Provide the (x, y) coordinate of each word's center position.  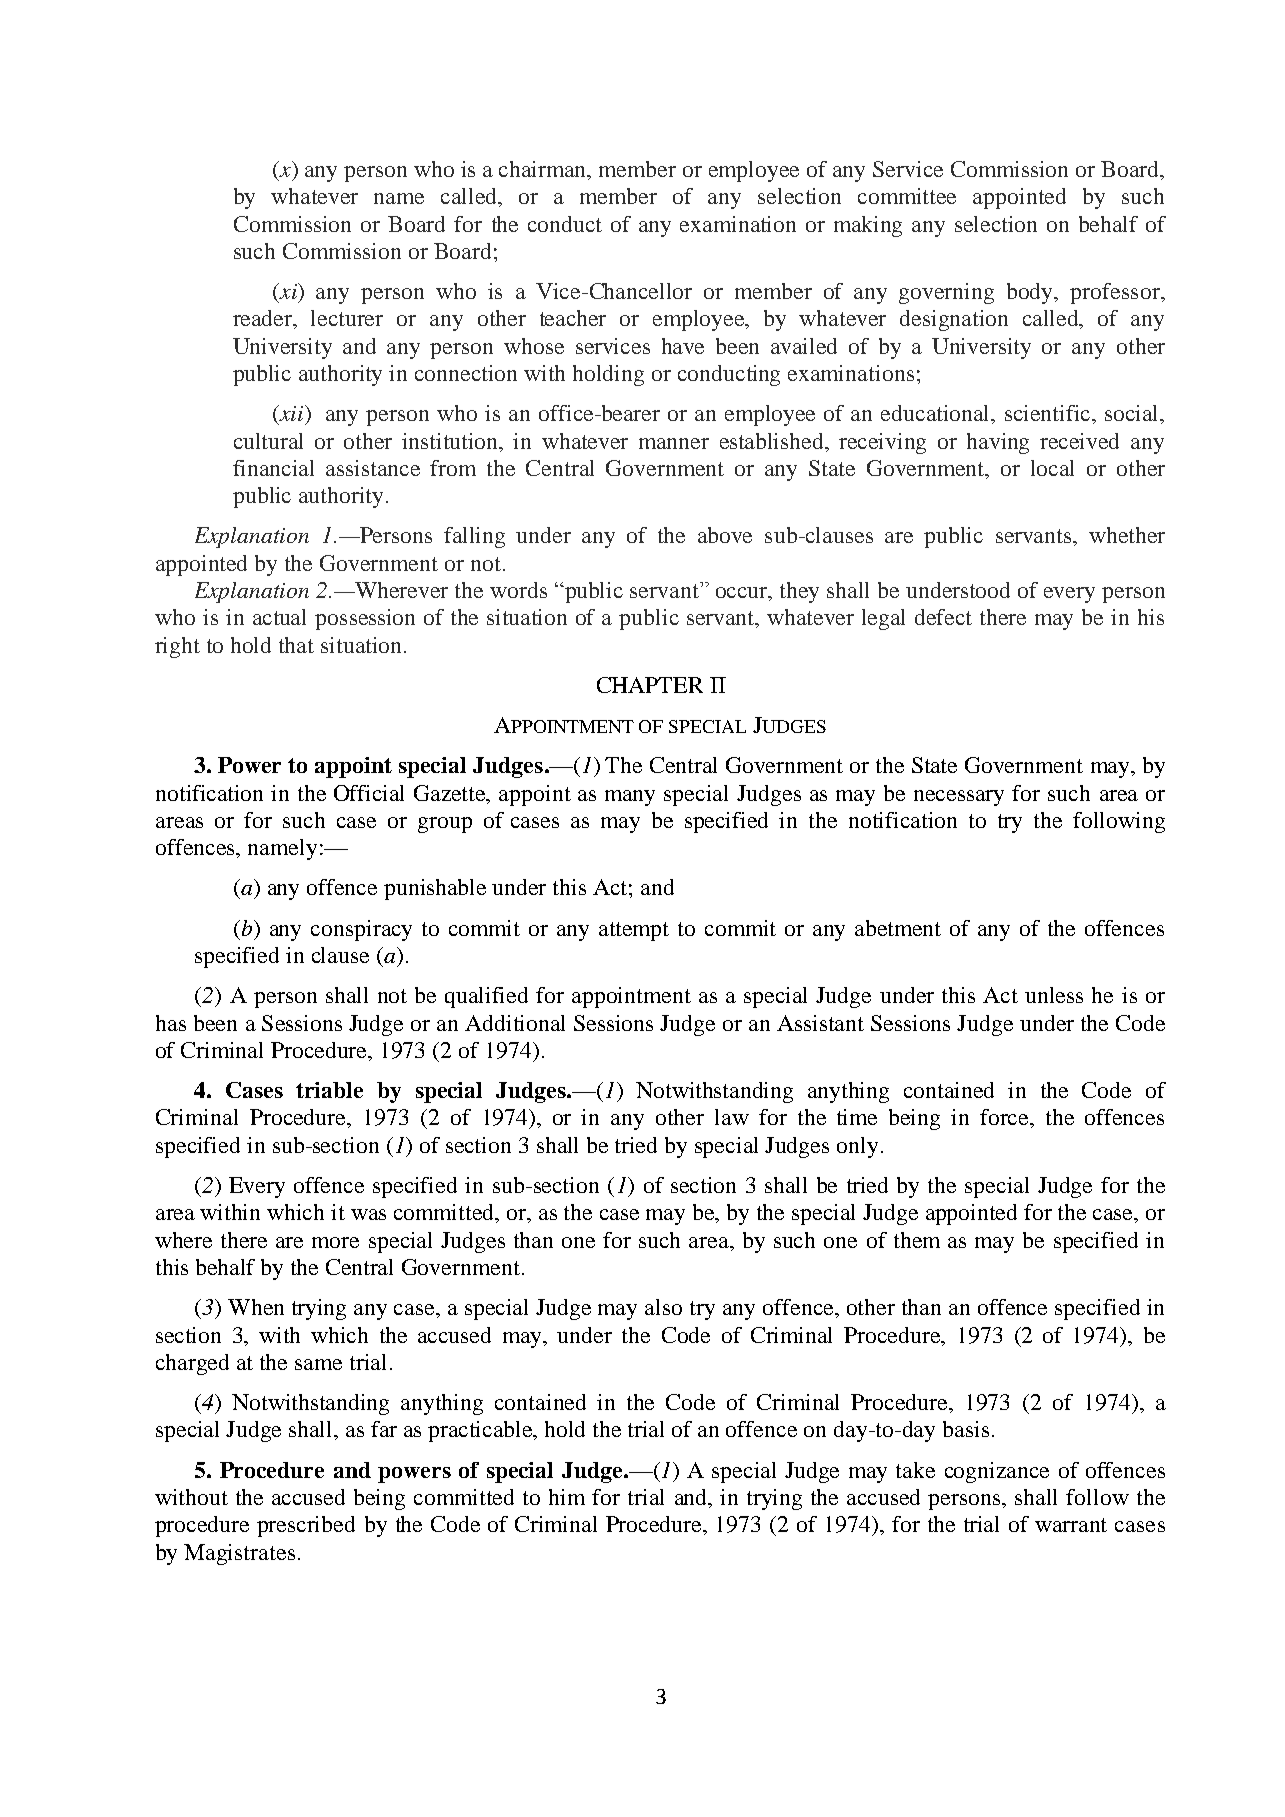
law (732, 1117)
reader (264, 319)
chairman (544, 170)
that (296, 645)
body (1031, 293)
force (1005, 1117)
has (171, 1023)
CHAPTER (650, 685)
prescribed (306, 1526)
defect (943, 617)
